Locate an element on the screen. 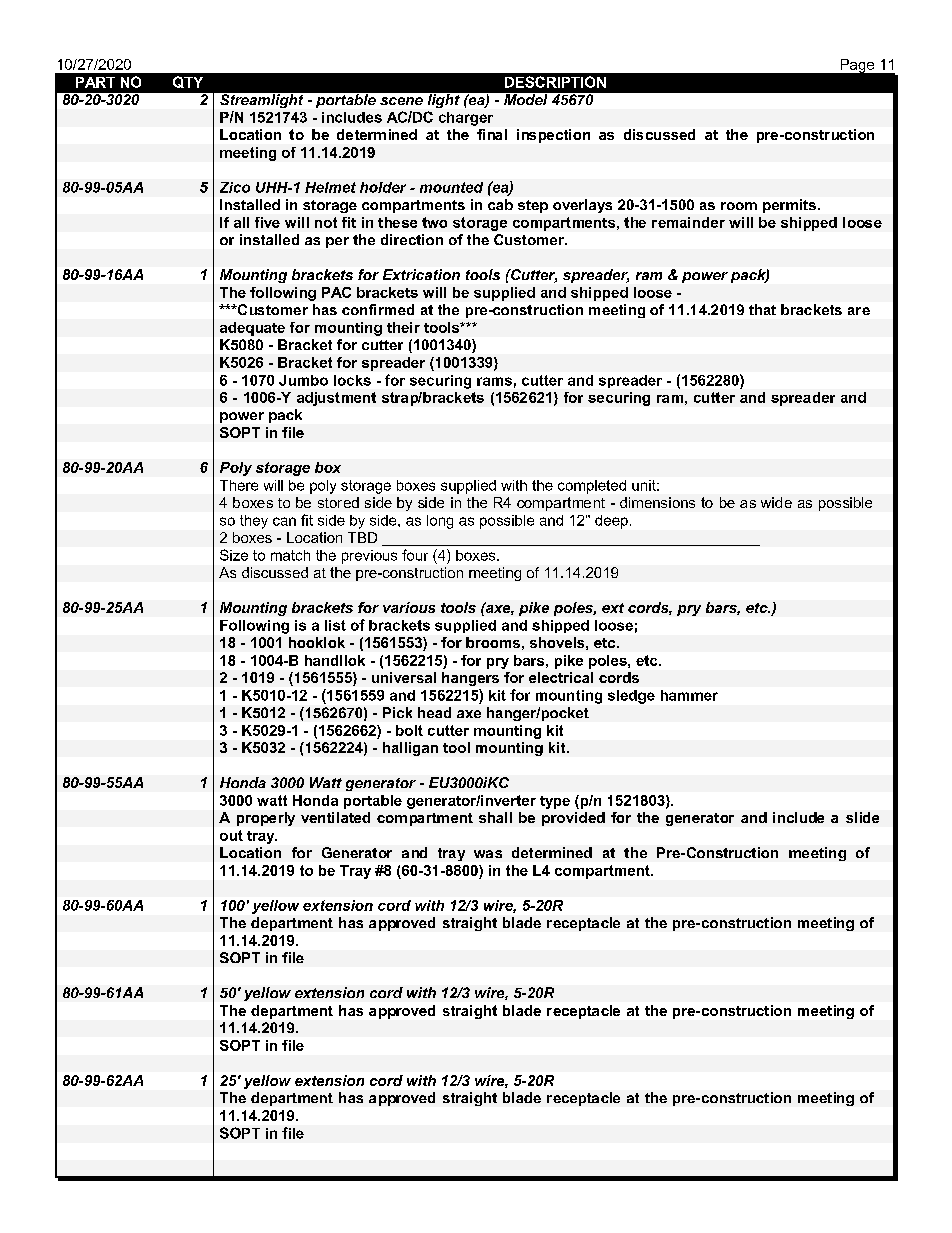  wide is located at coordinates (776, 502).
